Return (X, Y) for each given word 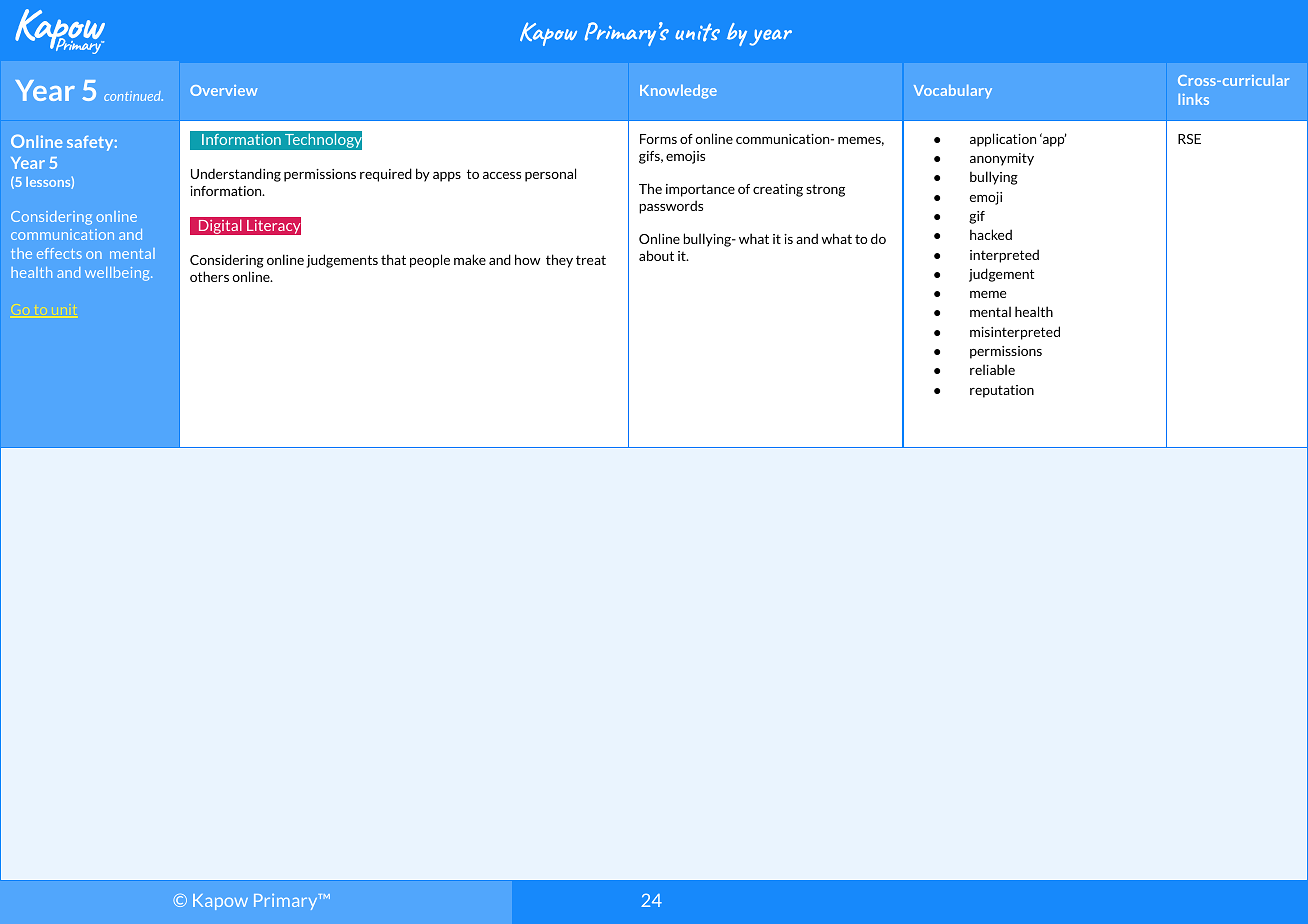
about (656, 255)
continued (133, 96)
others (209, 276)
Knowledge (678, 92)
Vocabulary (953, 92)
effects (59, 253)
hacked (991, 234)
